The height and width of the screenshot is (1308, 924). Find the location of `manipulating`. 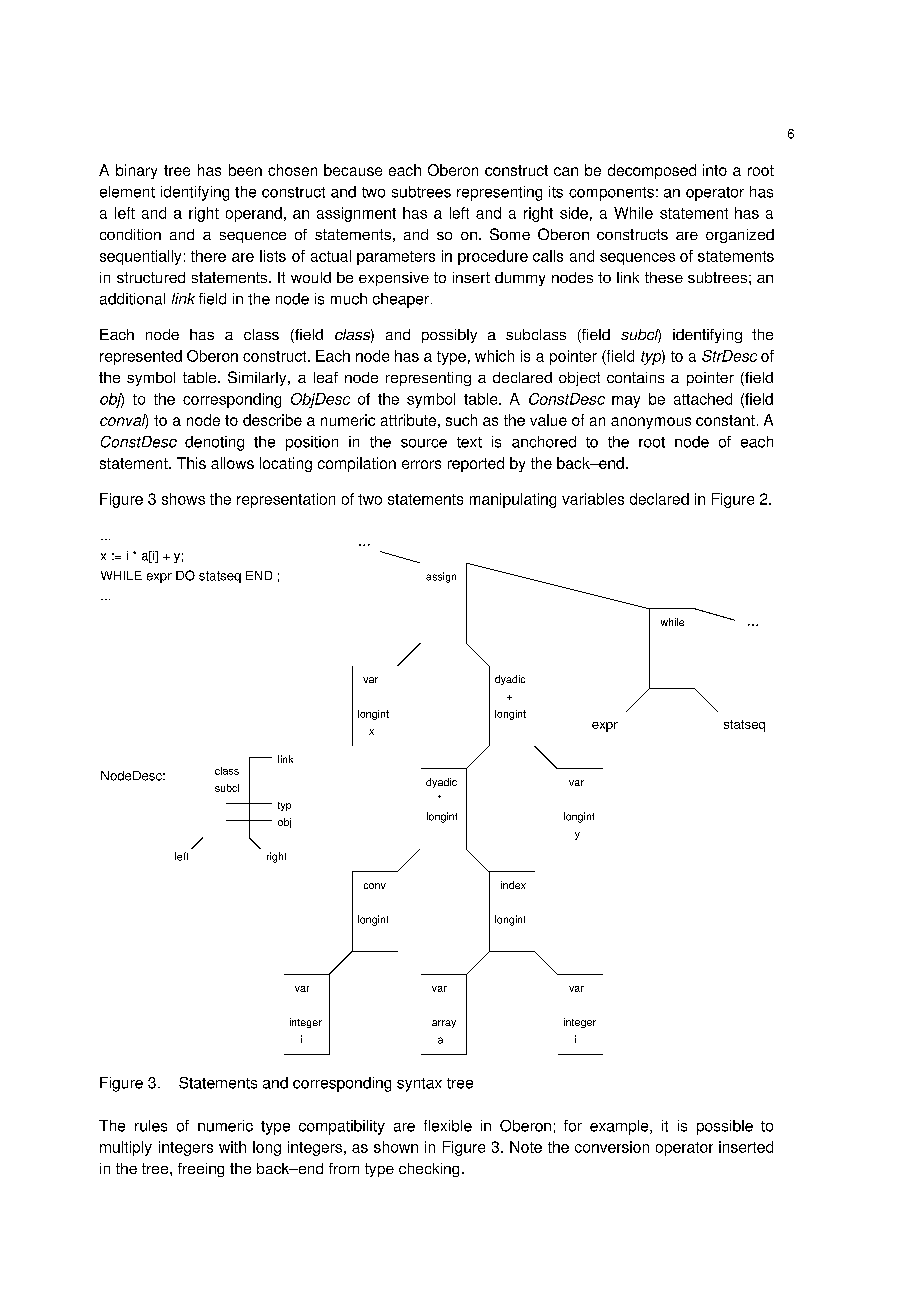

manipulating is located at coordinates (513, 500).
